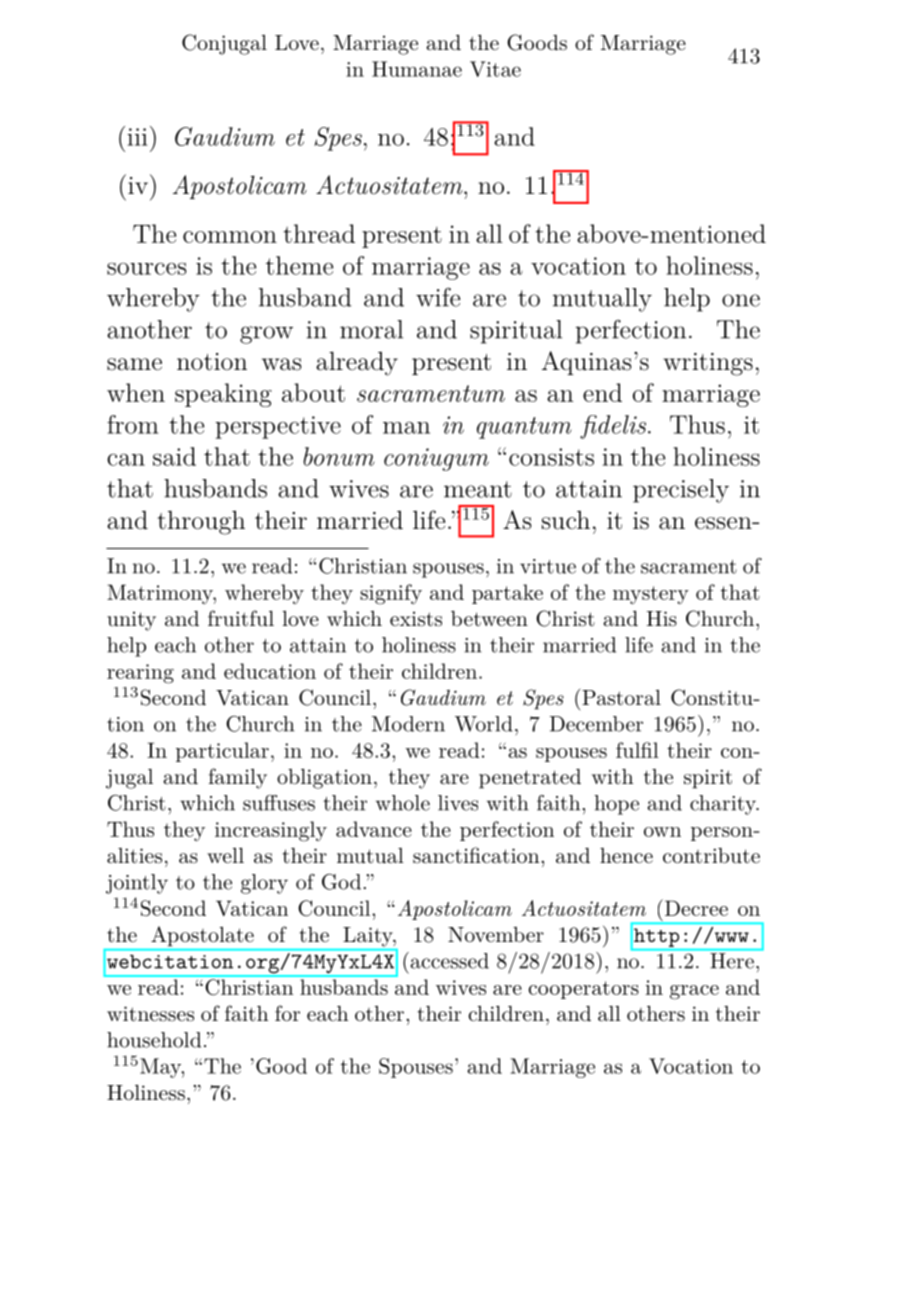 Image resolution: width=924 pixels, height=1311 pixels. What do you see at coordinates (371, 329) in the page?
I see `moral` at bounding box center [371, 329].
